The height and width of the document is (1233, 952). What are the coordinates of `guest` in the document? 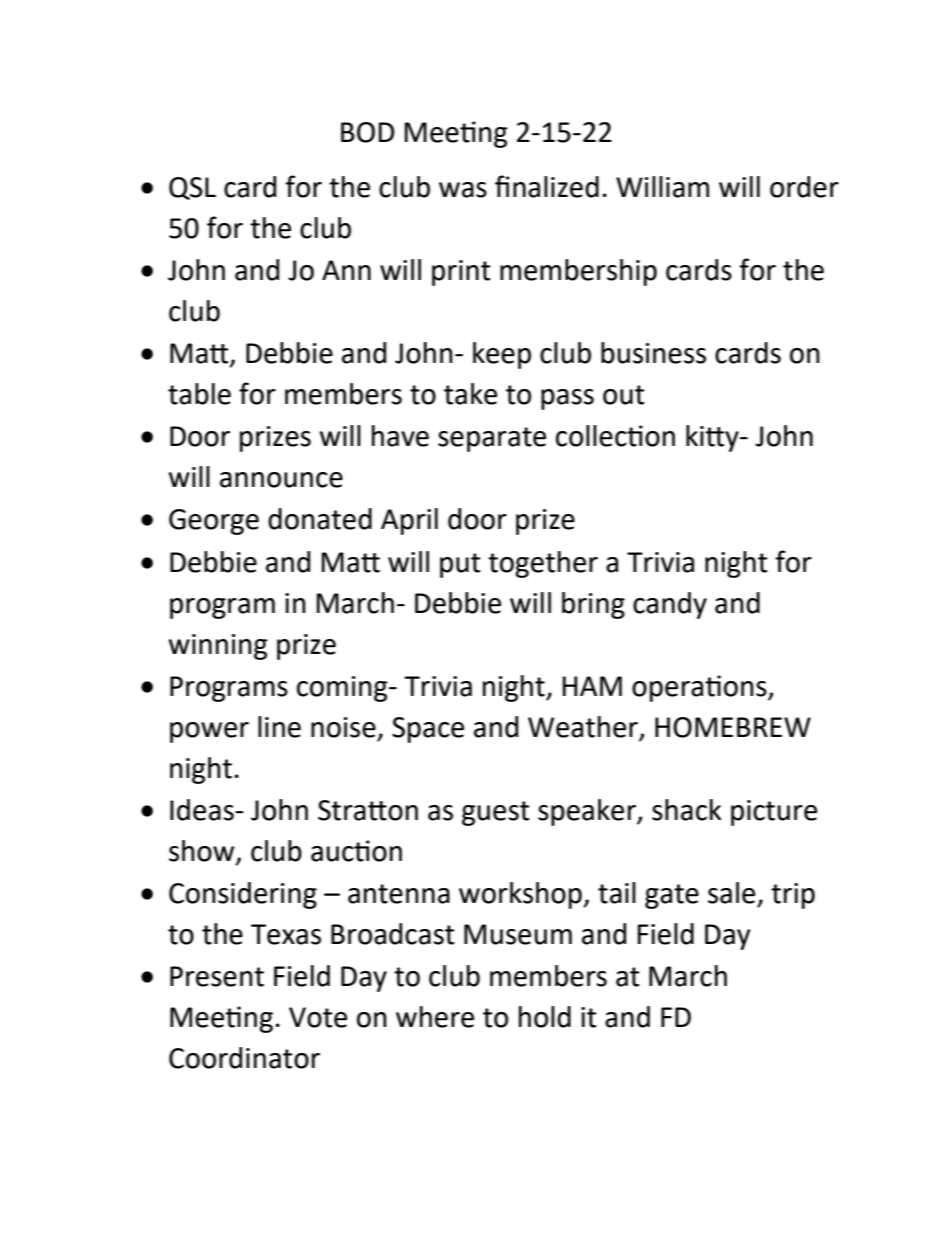 It's located at (496, 813).
